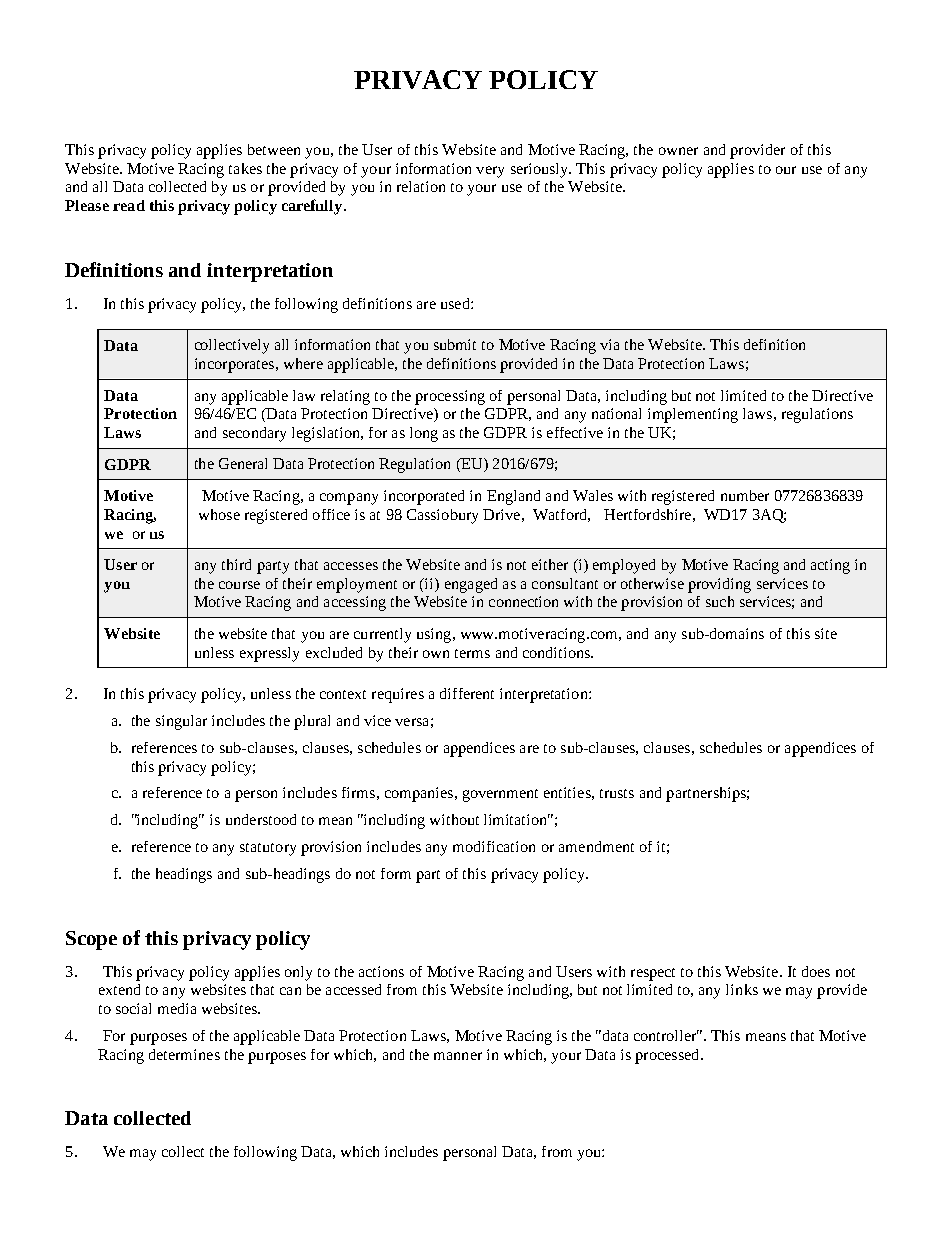  I want to click on read, so click(129, 205).
